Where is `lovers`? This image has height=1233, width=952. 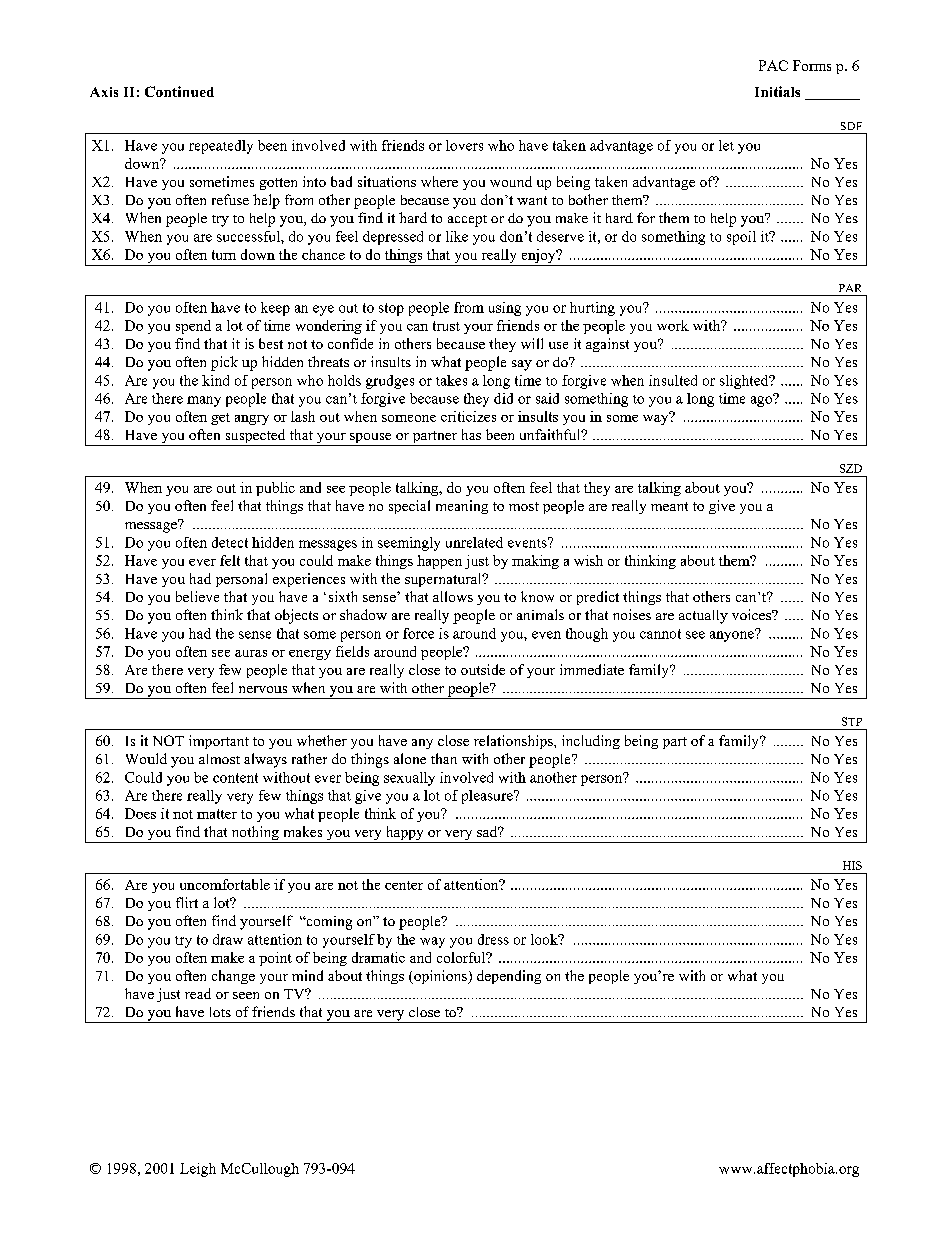
lovers is located at coordinates (464, 145).
